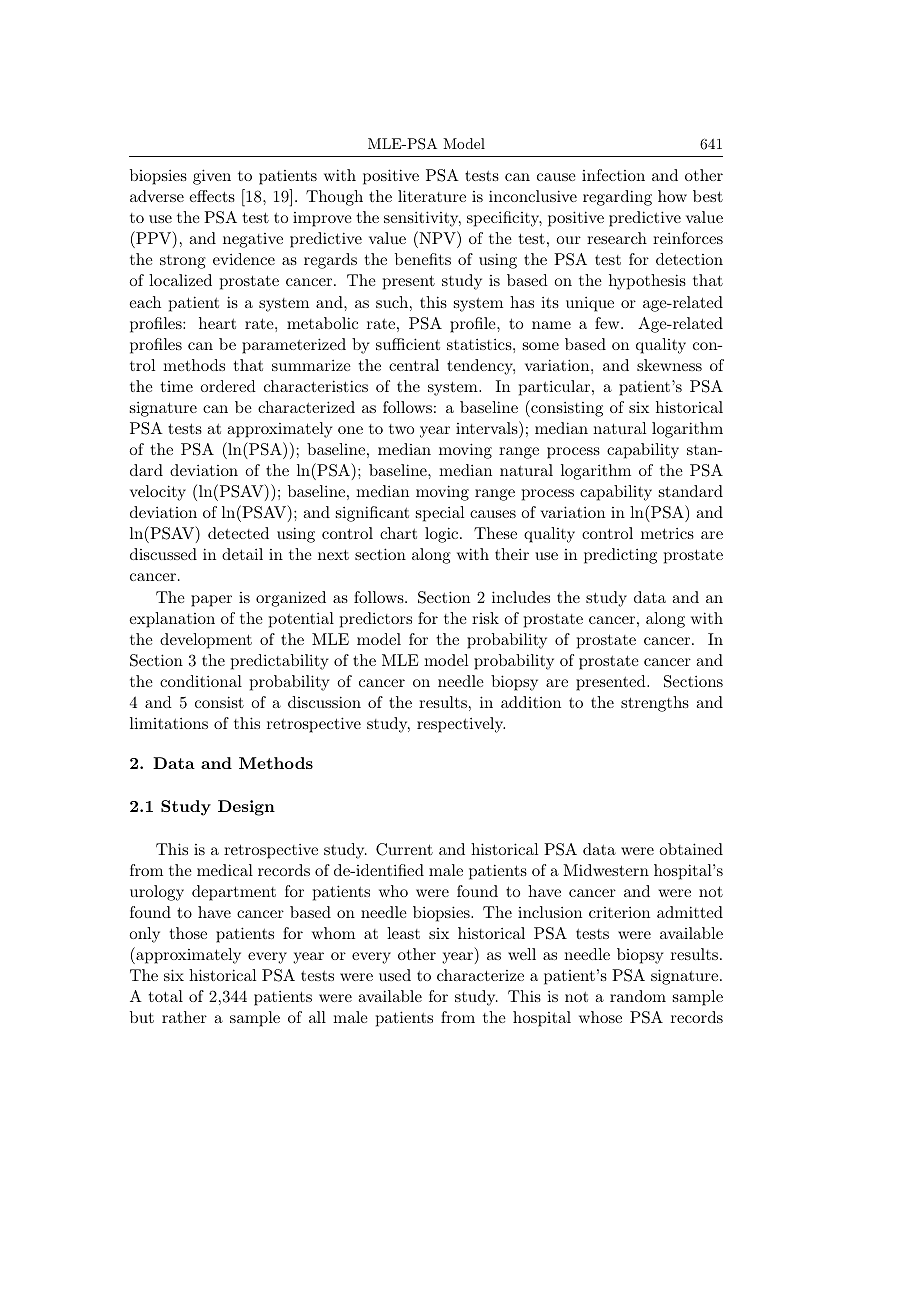  Describe the element at coordinates (667, 533) in the document. I see `metrics` at that location.
